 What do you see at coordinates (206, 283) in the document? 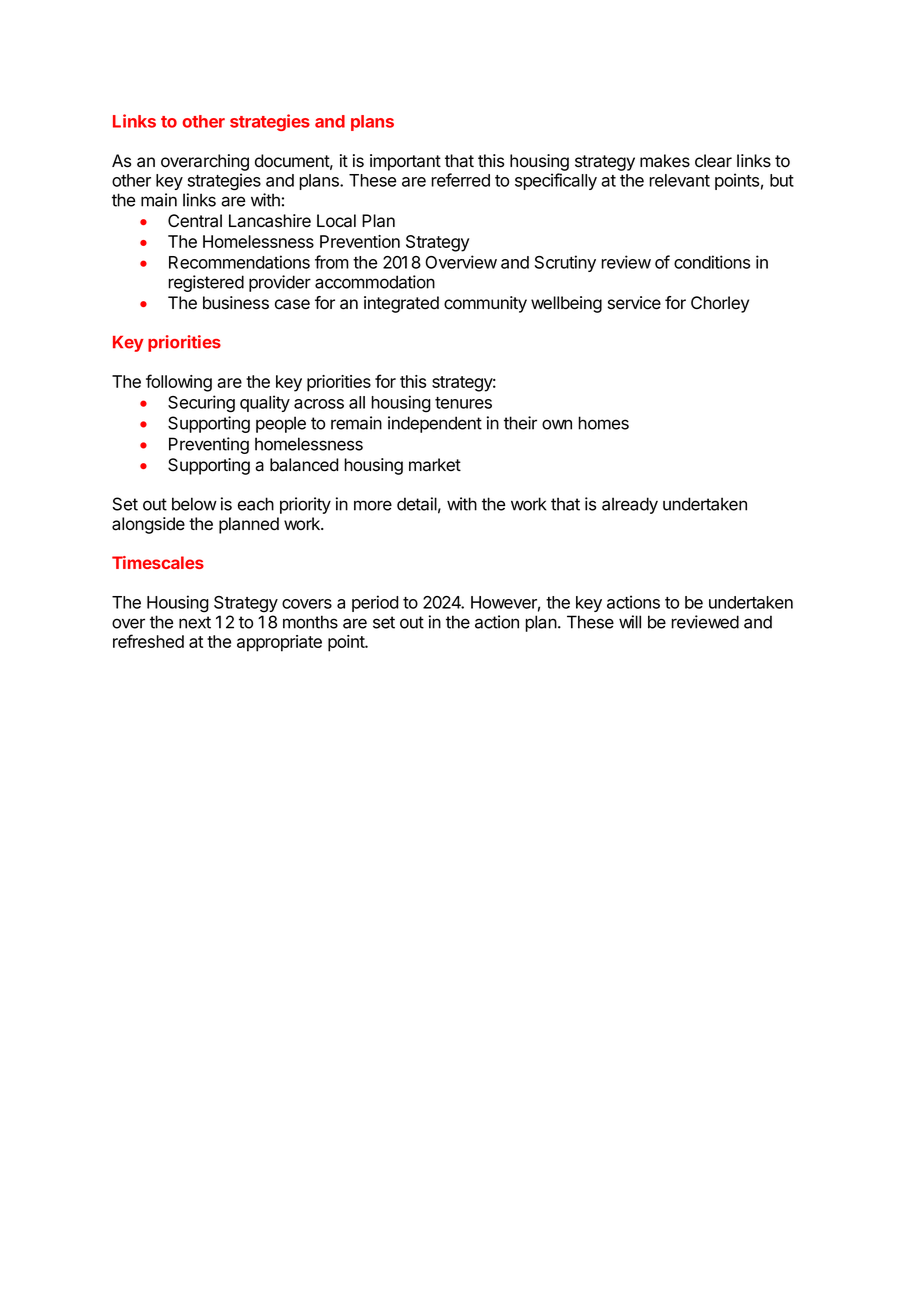
I see `registered` at bounding box center [206, 283].
